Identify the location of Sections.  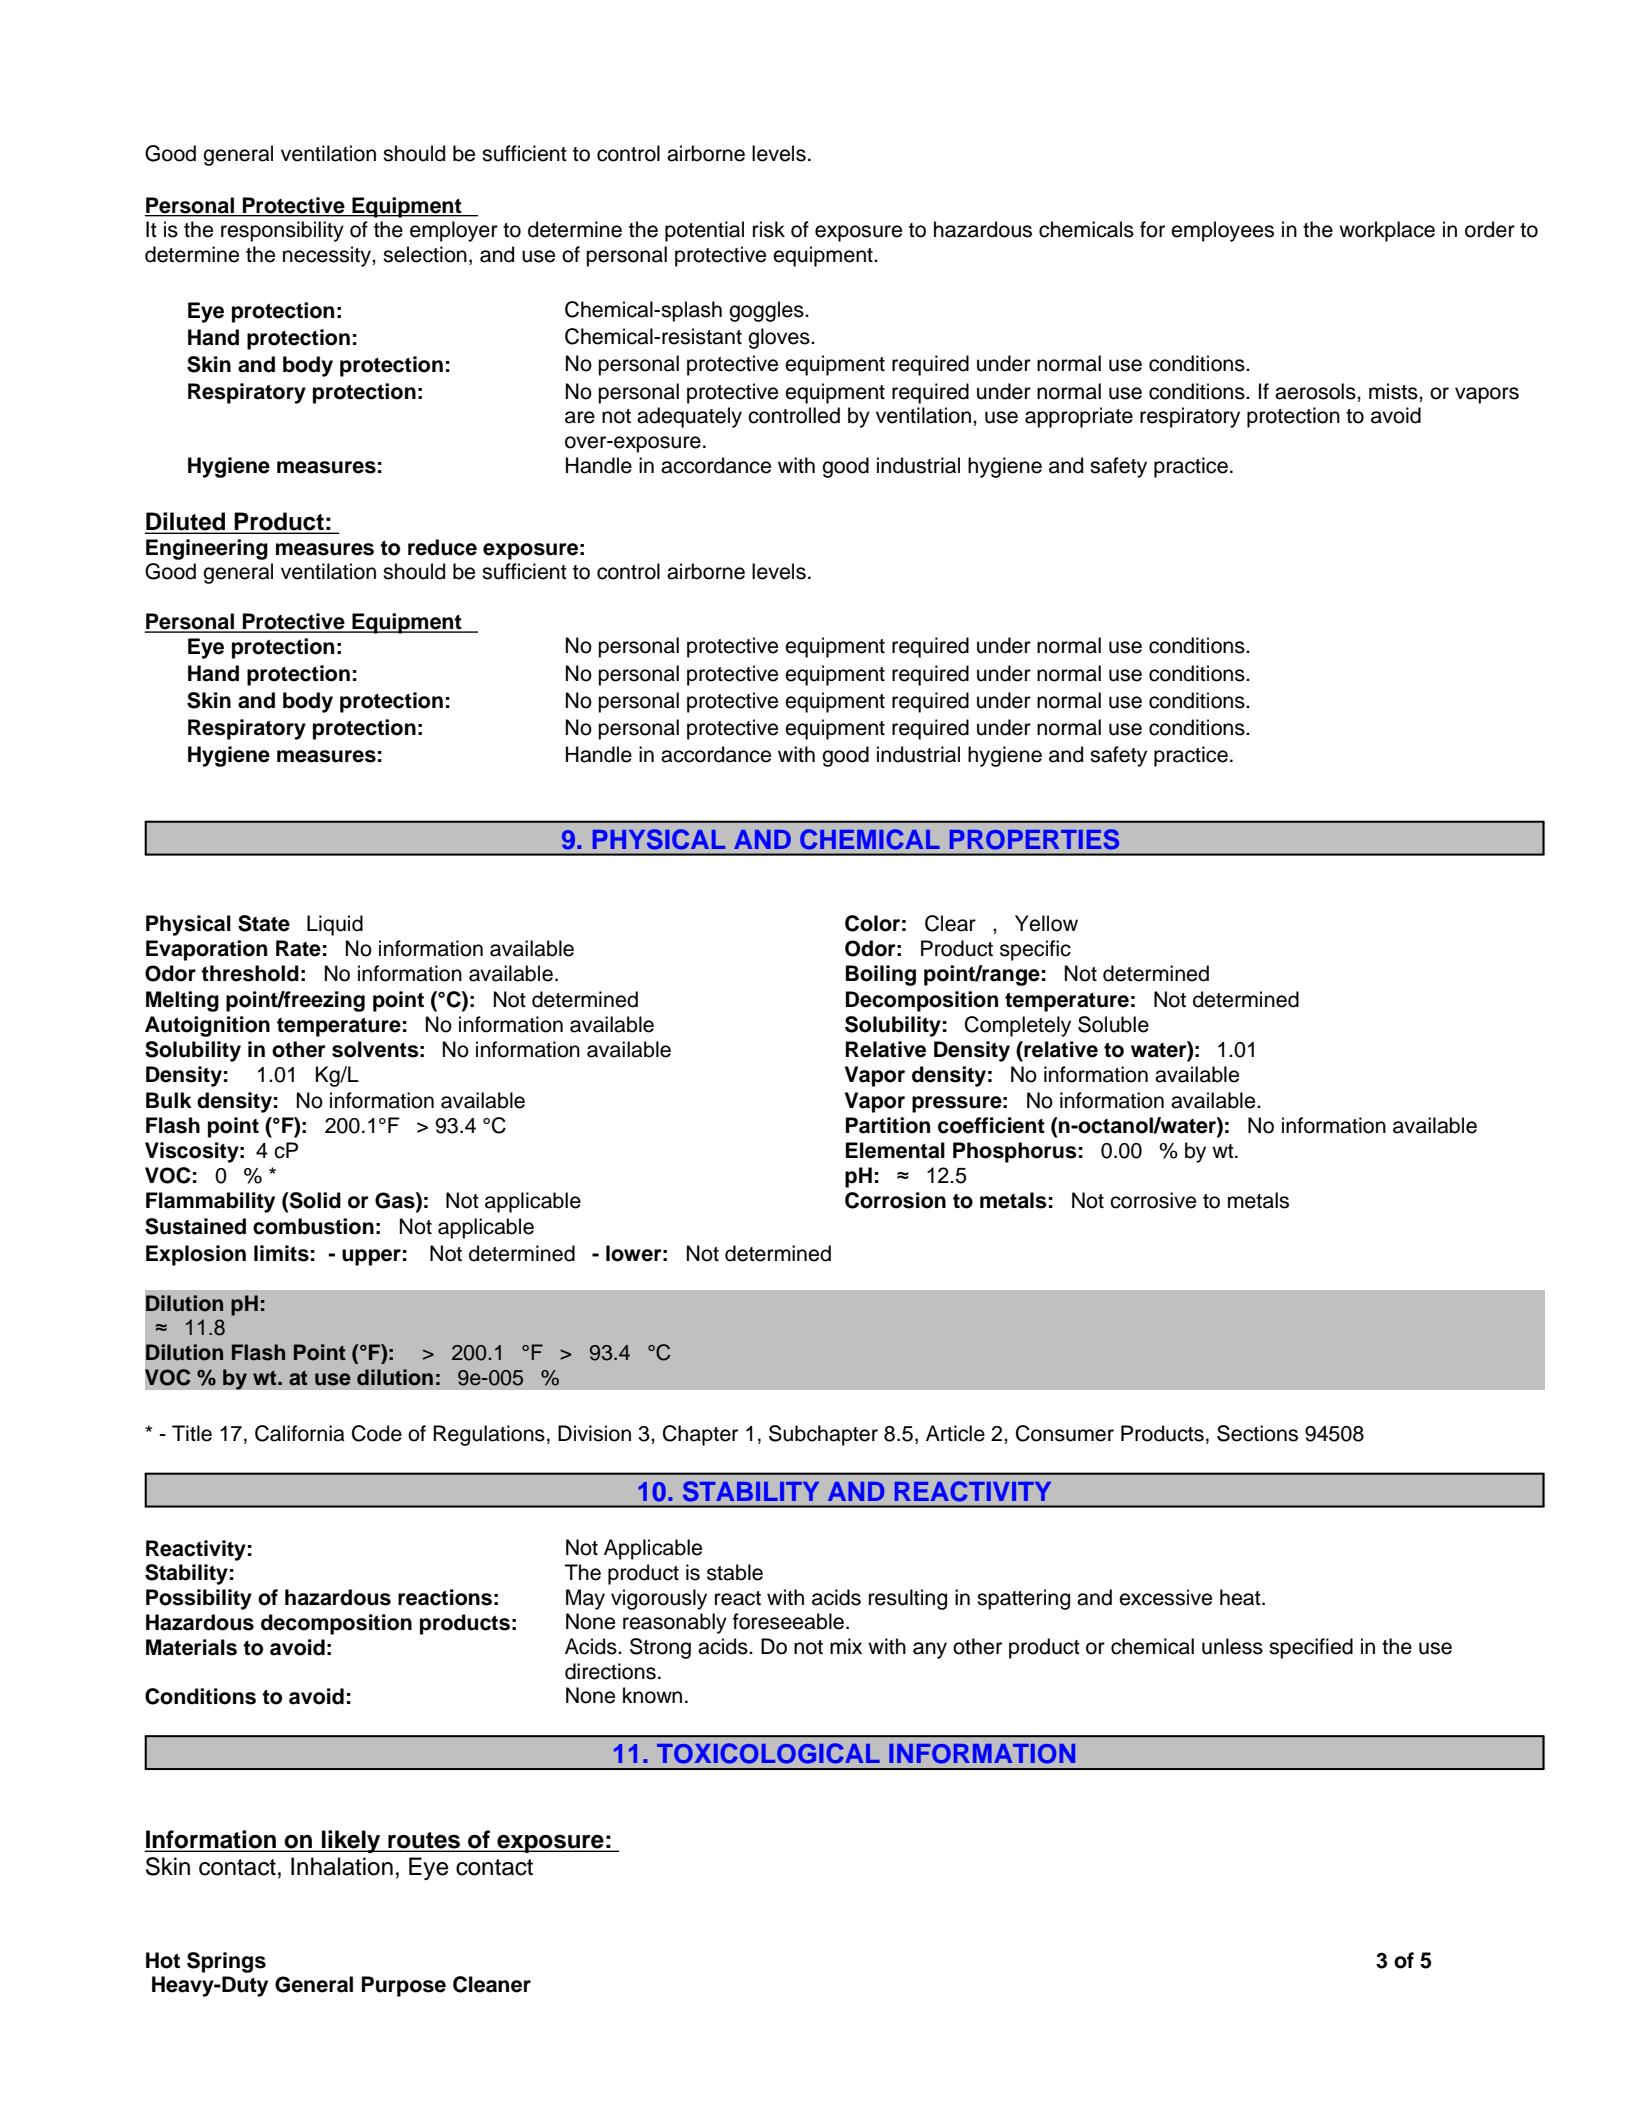
(1257, 1433).
